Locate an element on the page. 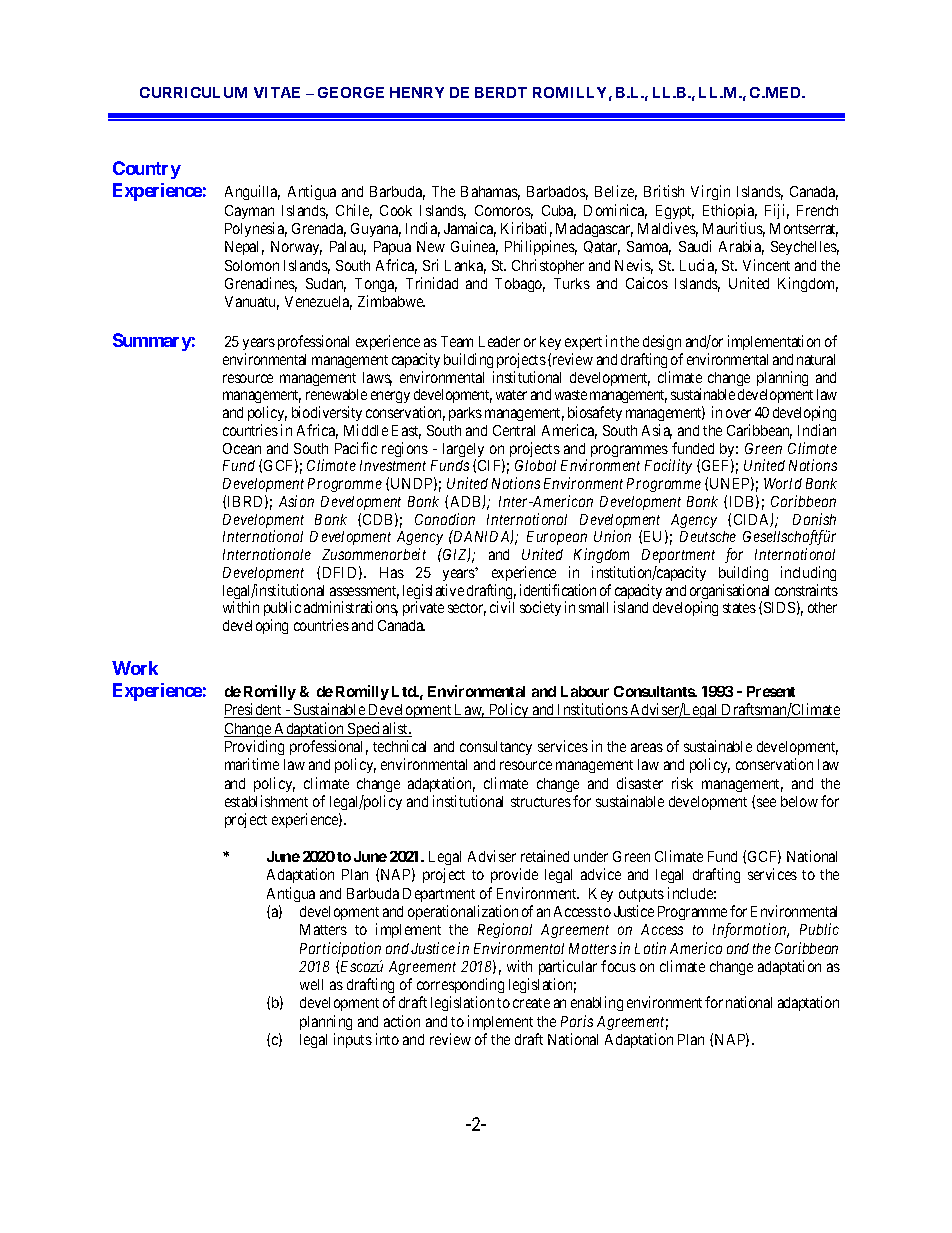 The height and width of the document is (1233, 952). HENRY is located at coordinates (417, 92).
